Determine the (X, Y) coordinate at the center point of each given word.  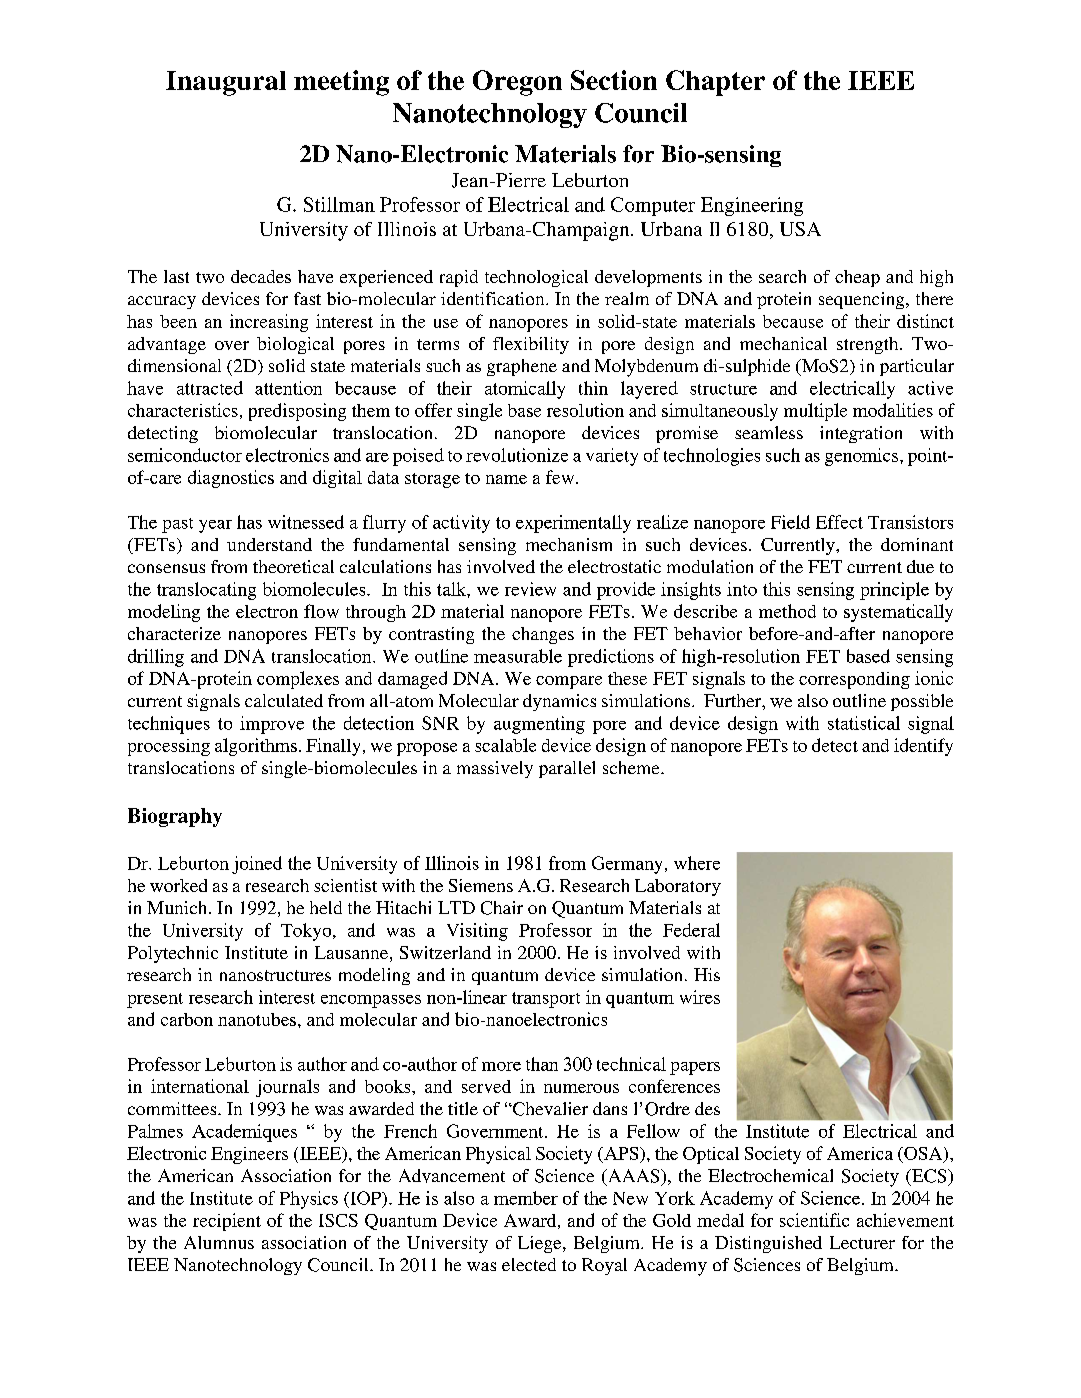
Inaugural (226, 83)
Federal (691, 930)
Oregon (517, 83)
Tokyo (307, 932)
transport (546, 1000)
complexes (298, 680)
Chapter (715, 83)
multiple (815, 412)
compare (569, 682)
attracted (210, 388)
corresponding (854, 680)
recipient (227, 1222)
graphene (522, 367)
